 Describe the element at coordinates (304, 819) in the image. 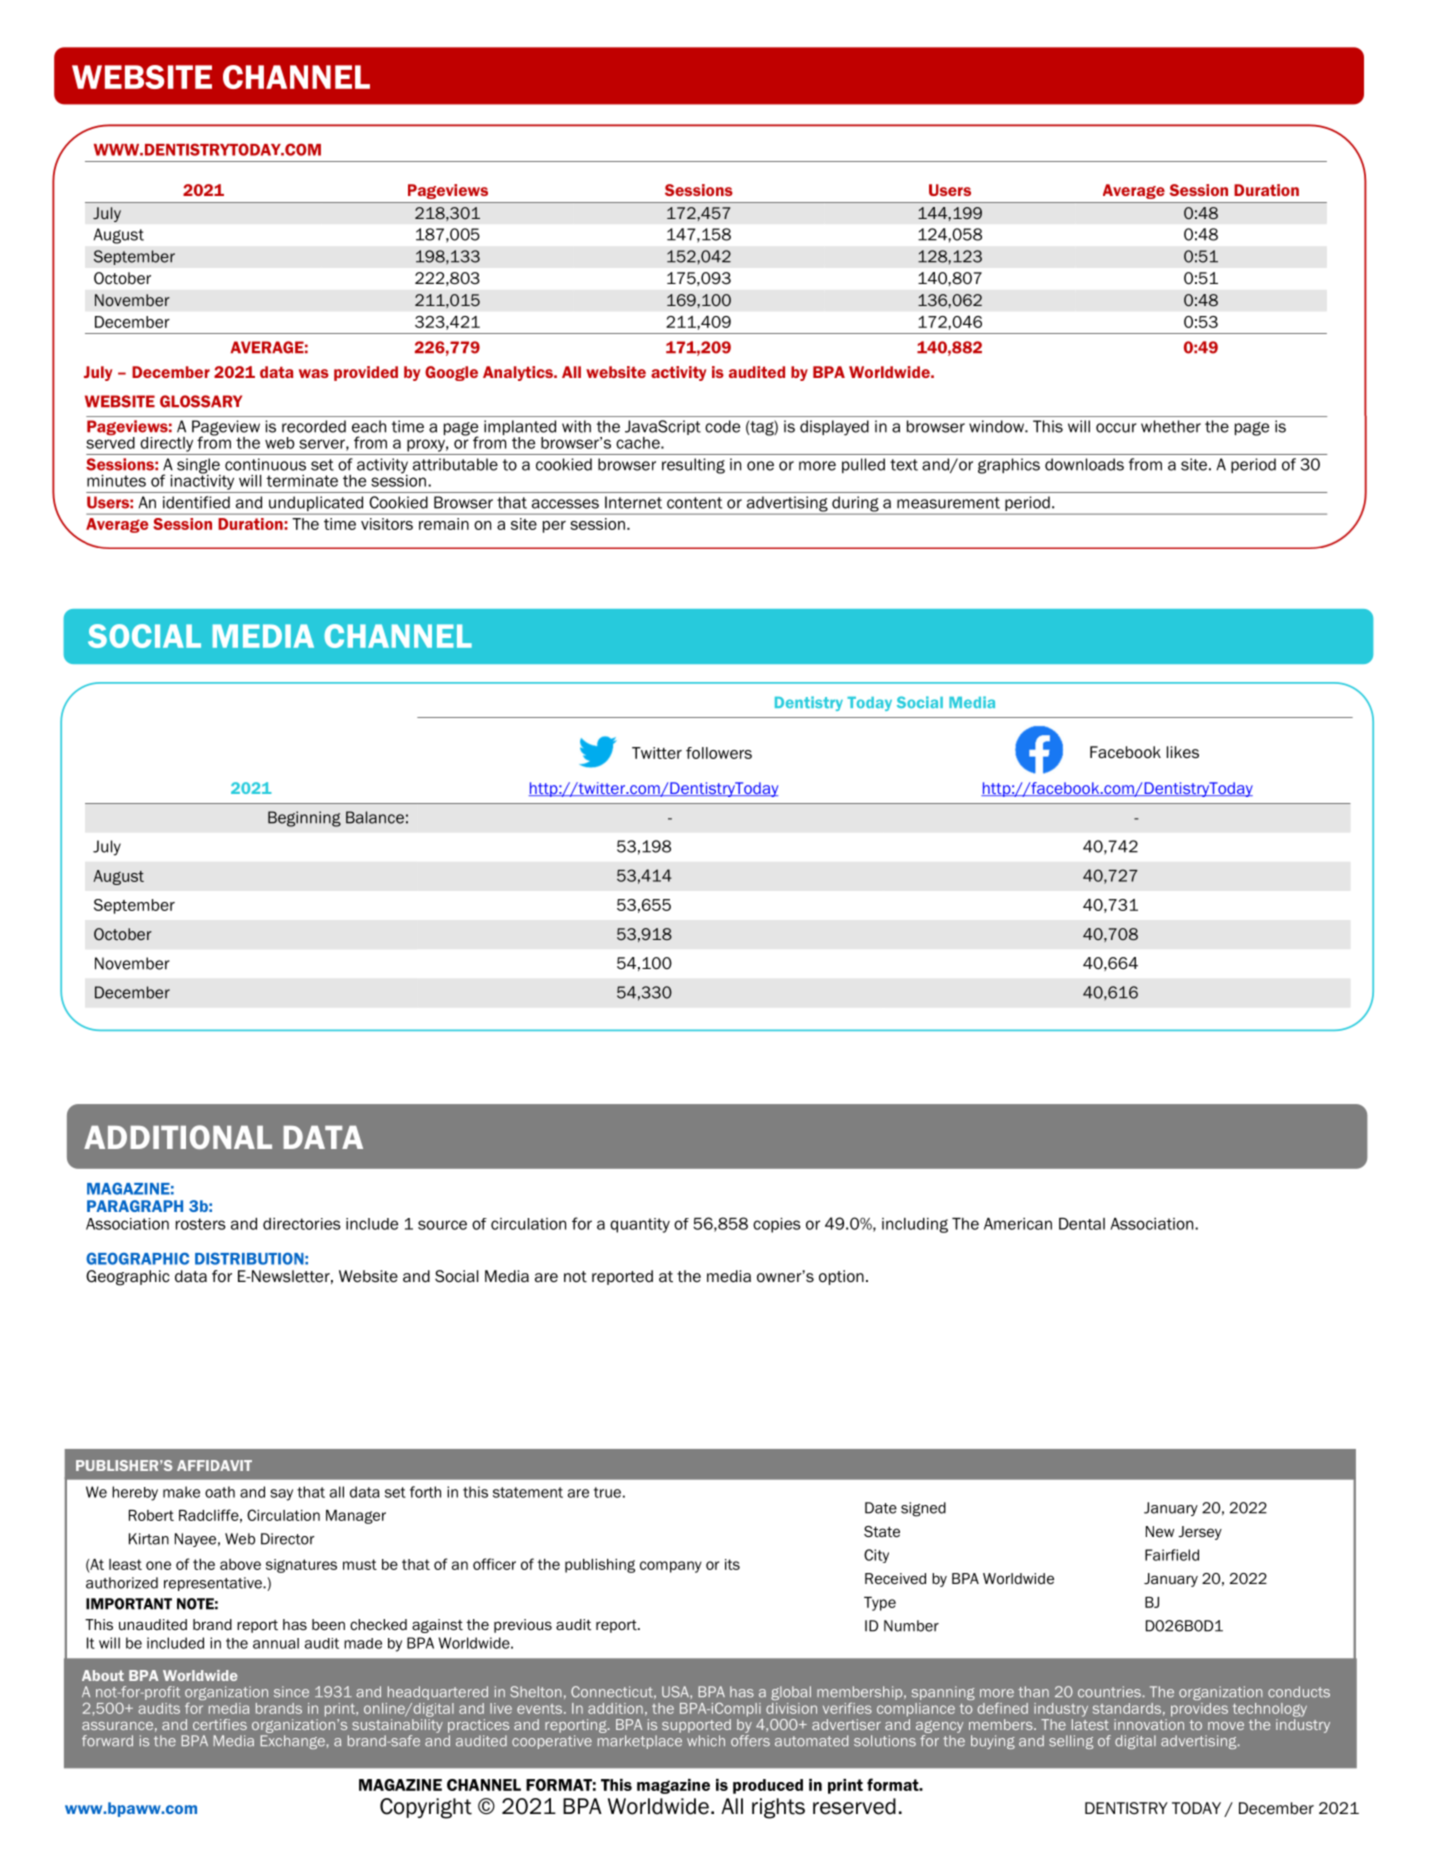

I see `Beginning` at that location.
